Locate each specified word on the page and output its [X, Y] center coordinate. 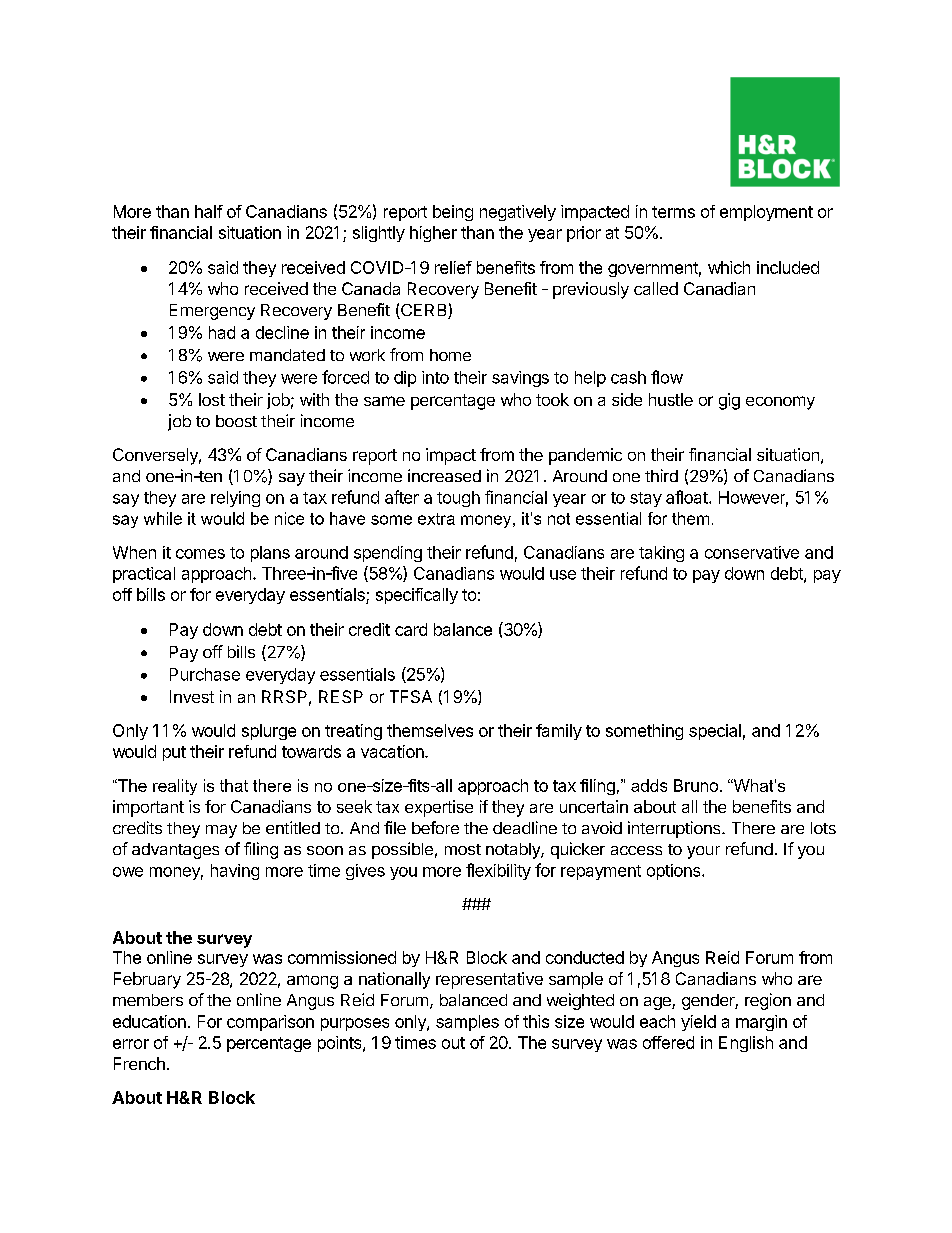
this [536, 1021]
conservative [752, 552]
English [746, 1044]
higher [433, 234]
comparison [270, 1023]
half [209, 211]
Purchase [205, 674]
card [411, 629]
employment [766, 213]
